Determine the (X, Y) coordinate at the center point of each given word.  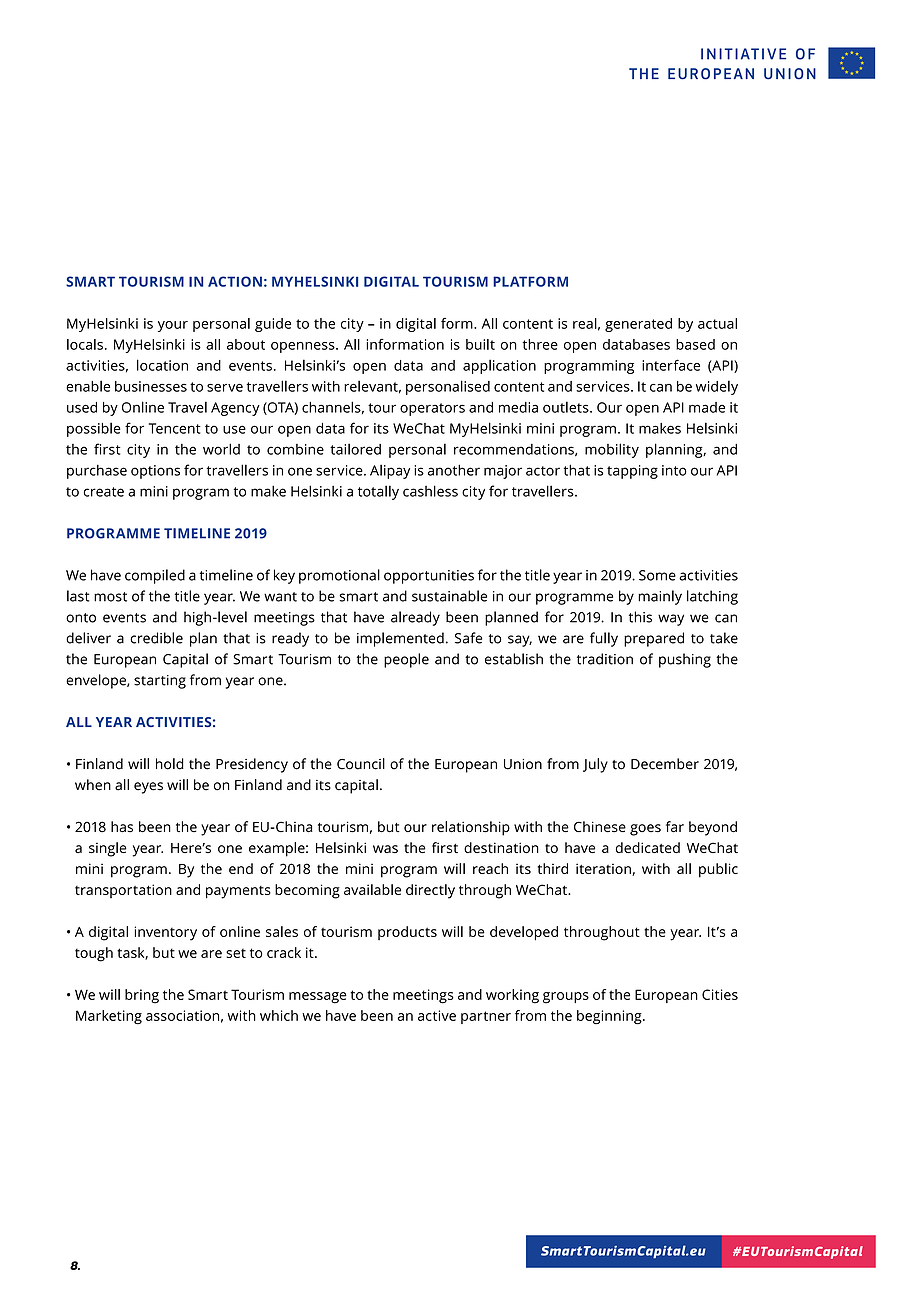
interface (671, 365)
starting (160, 682)
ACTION (235, 281)
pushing (685, 660)
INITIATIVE (743, 54)
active (437, 1015)
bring (142, 996)
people (406, 660)
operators (432, 409)
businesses (151, 386)
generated (638, 325)
